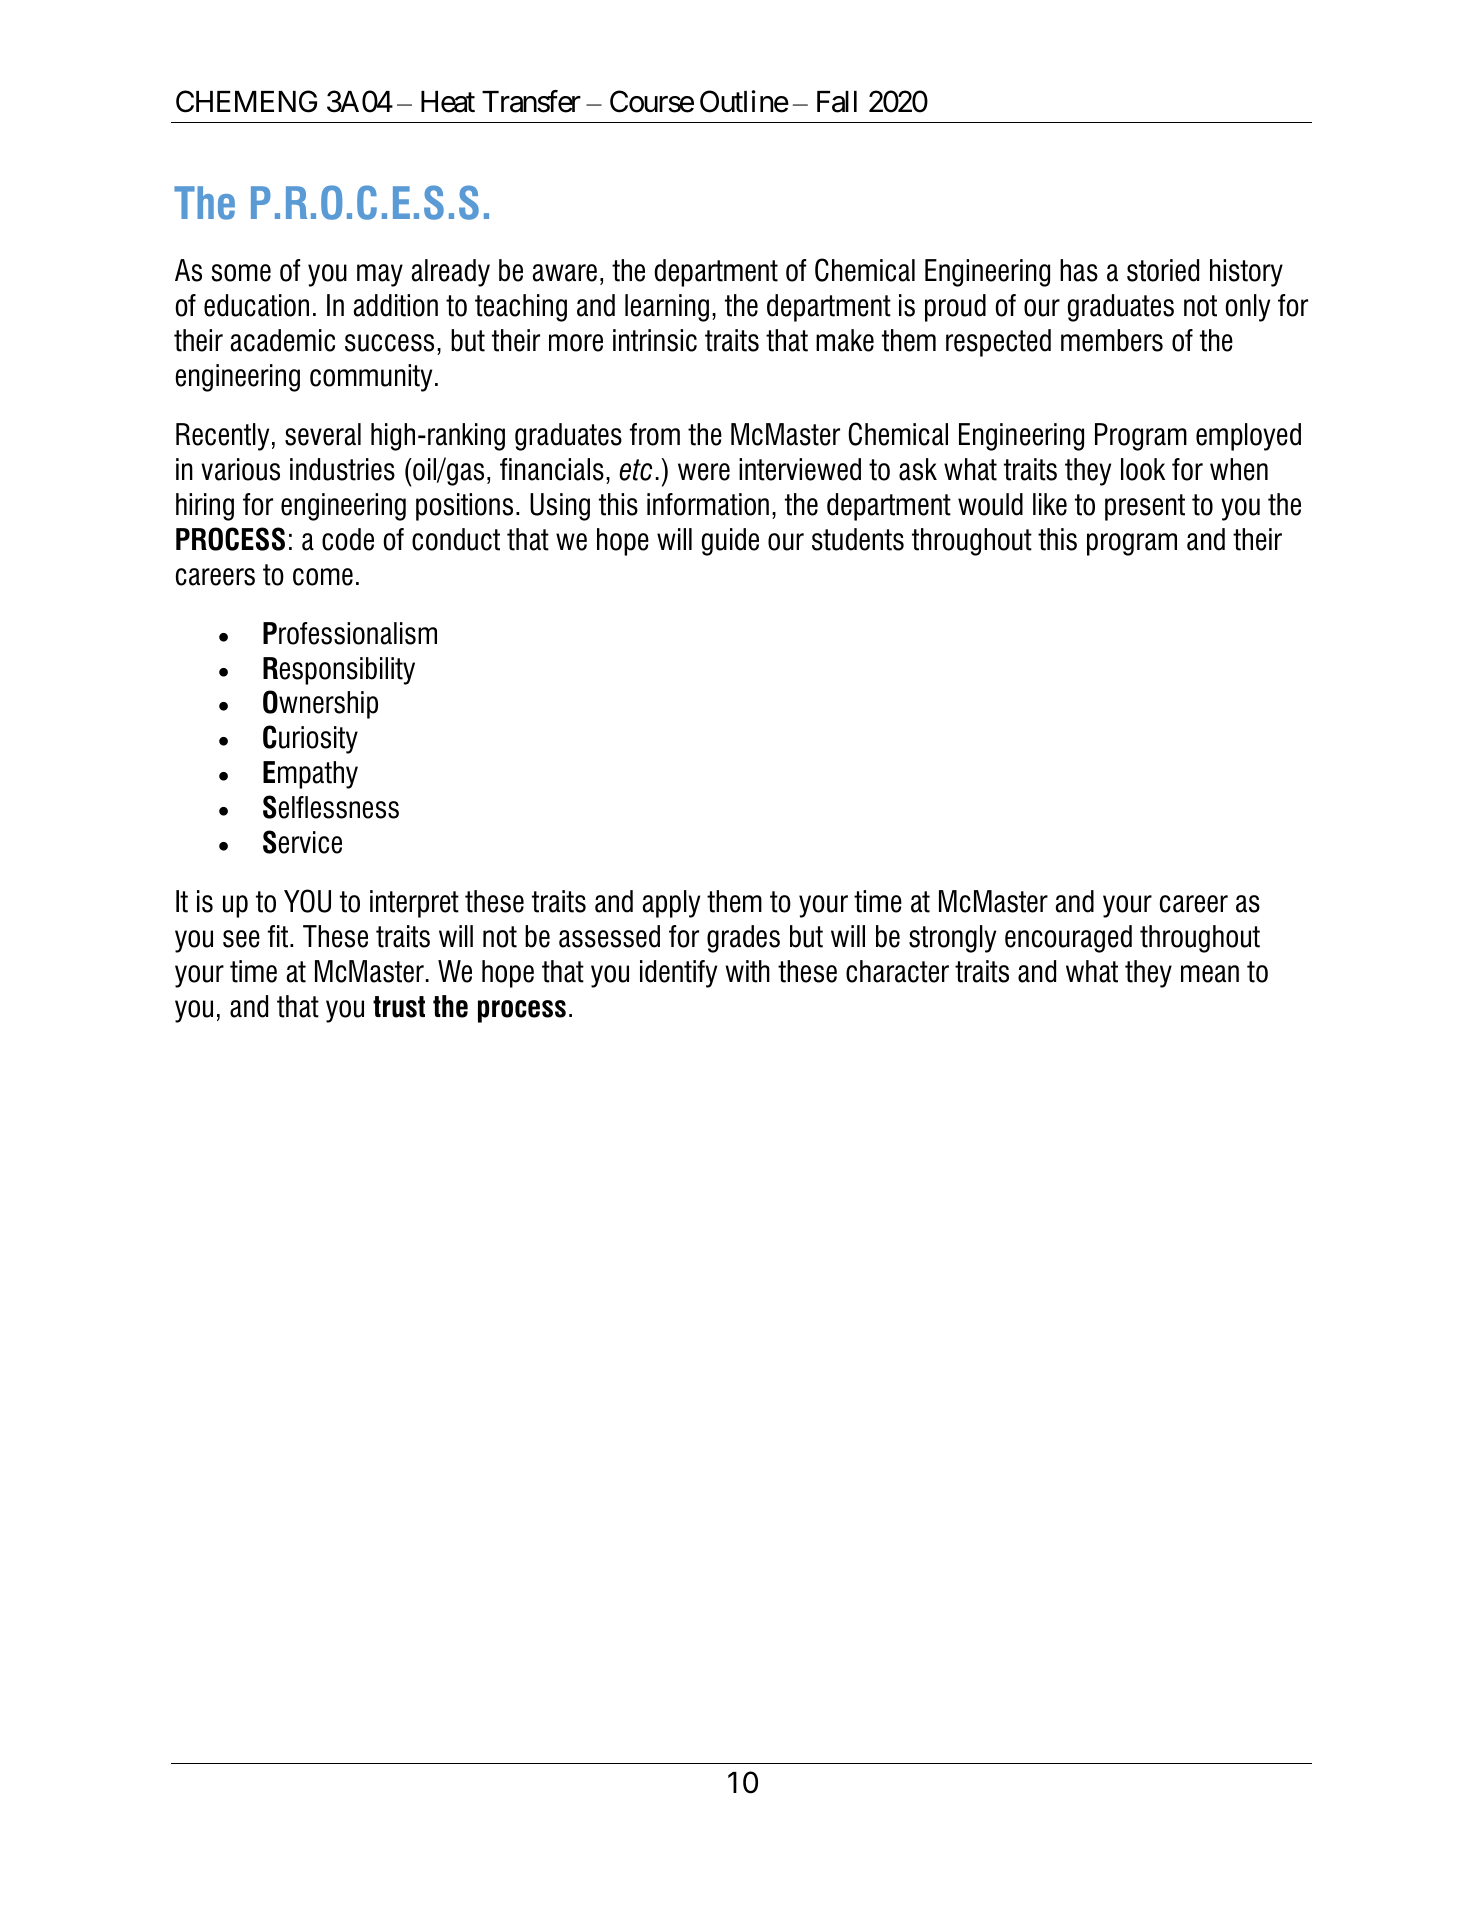 Image resolution: width=1483 pixels, height=1919 pixels. Describe the element at coordinates (1145, 507) in the document. I see `present` at that location.
